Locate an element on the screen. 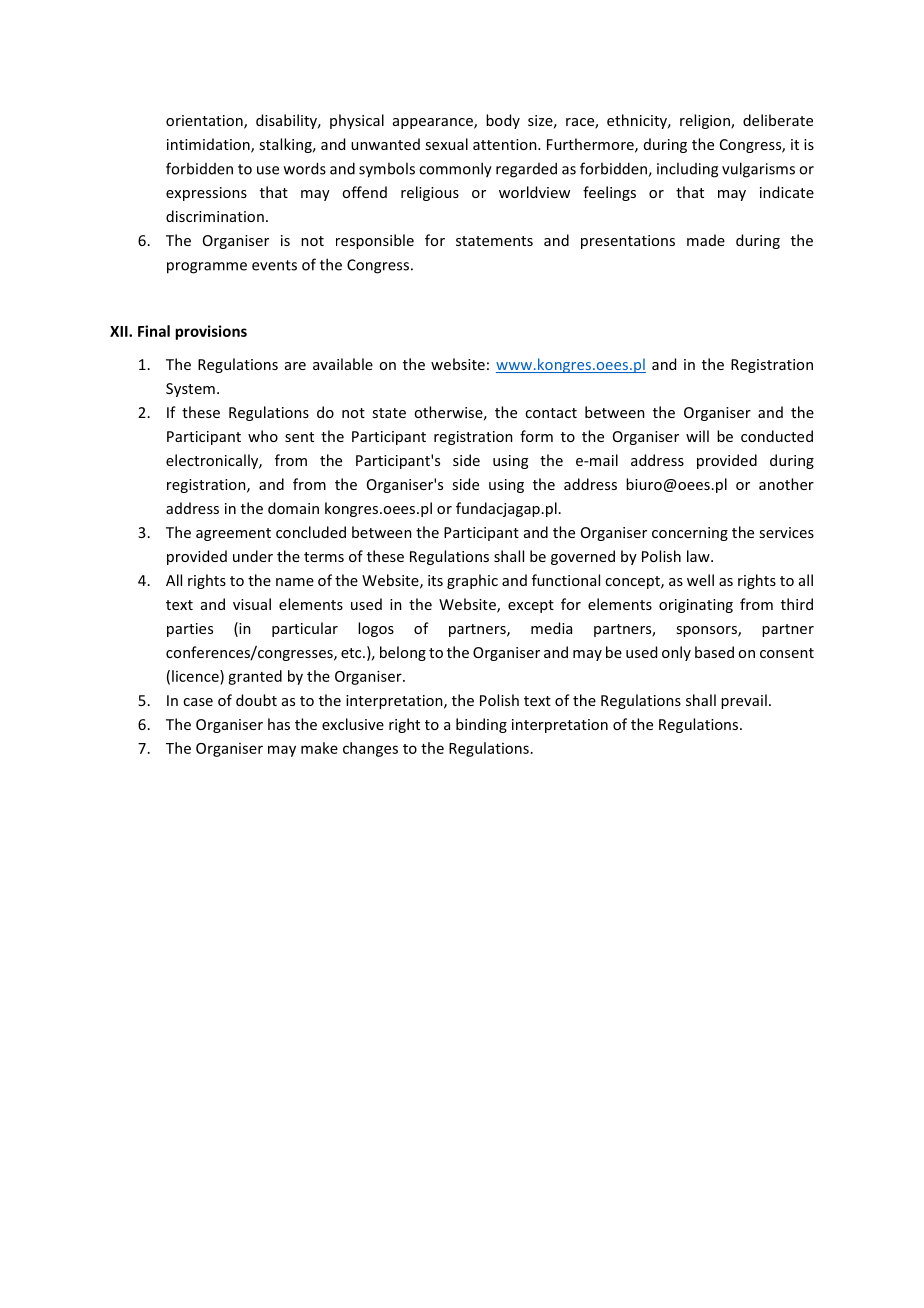 The image size is (924, 1308). form is located at coordinates (536, 436).
